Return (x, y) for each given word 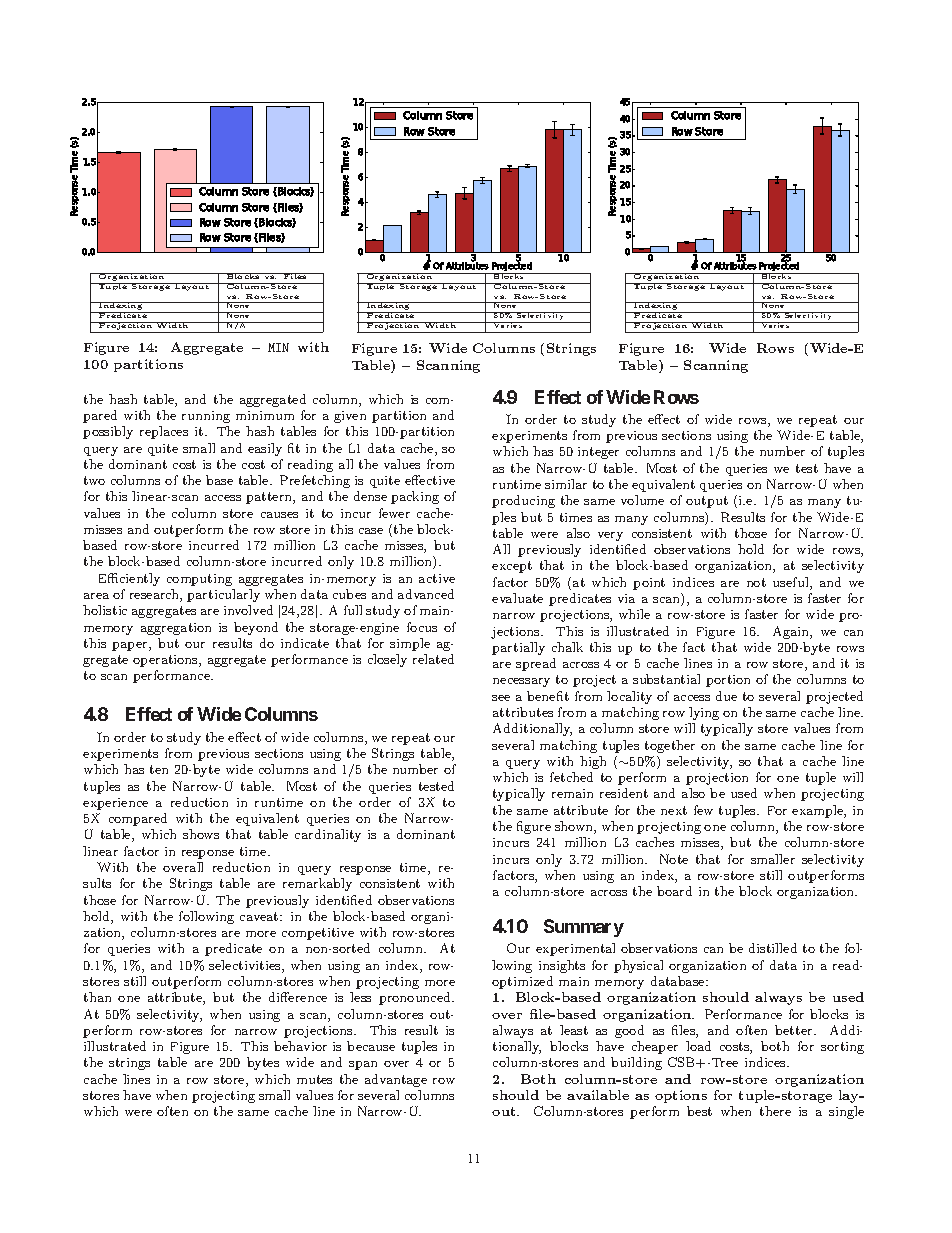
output (707, 502)
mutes (314, 1079)
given (350, 417)
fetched (571, 777)
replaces (164, 432)
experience (115, 804)
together (670, 746)
